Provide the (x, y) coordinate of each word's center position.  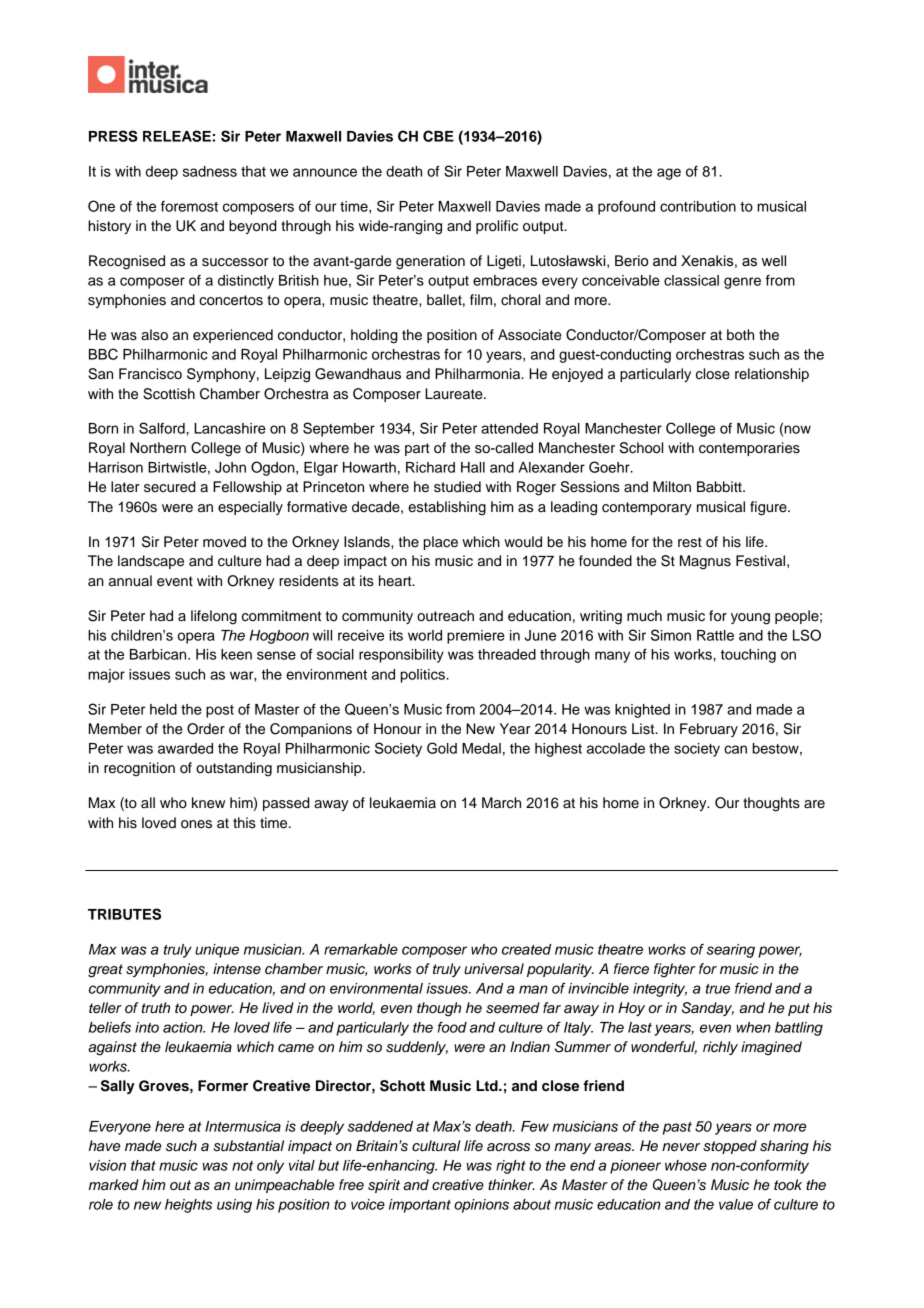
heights (188, 1206)
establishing (447, 508)
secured (170, 487)
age (669, 174)
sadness (210, 171)
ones (196, 824)
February (709, 730)
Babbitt (720, 487)
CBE (438, 136)
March (501, 803)
